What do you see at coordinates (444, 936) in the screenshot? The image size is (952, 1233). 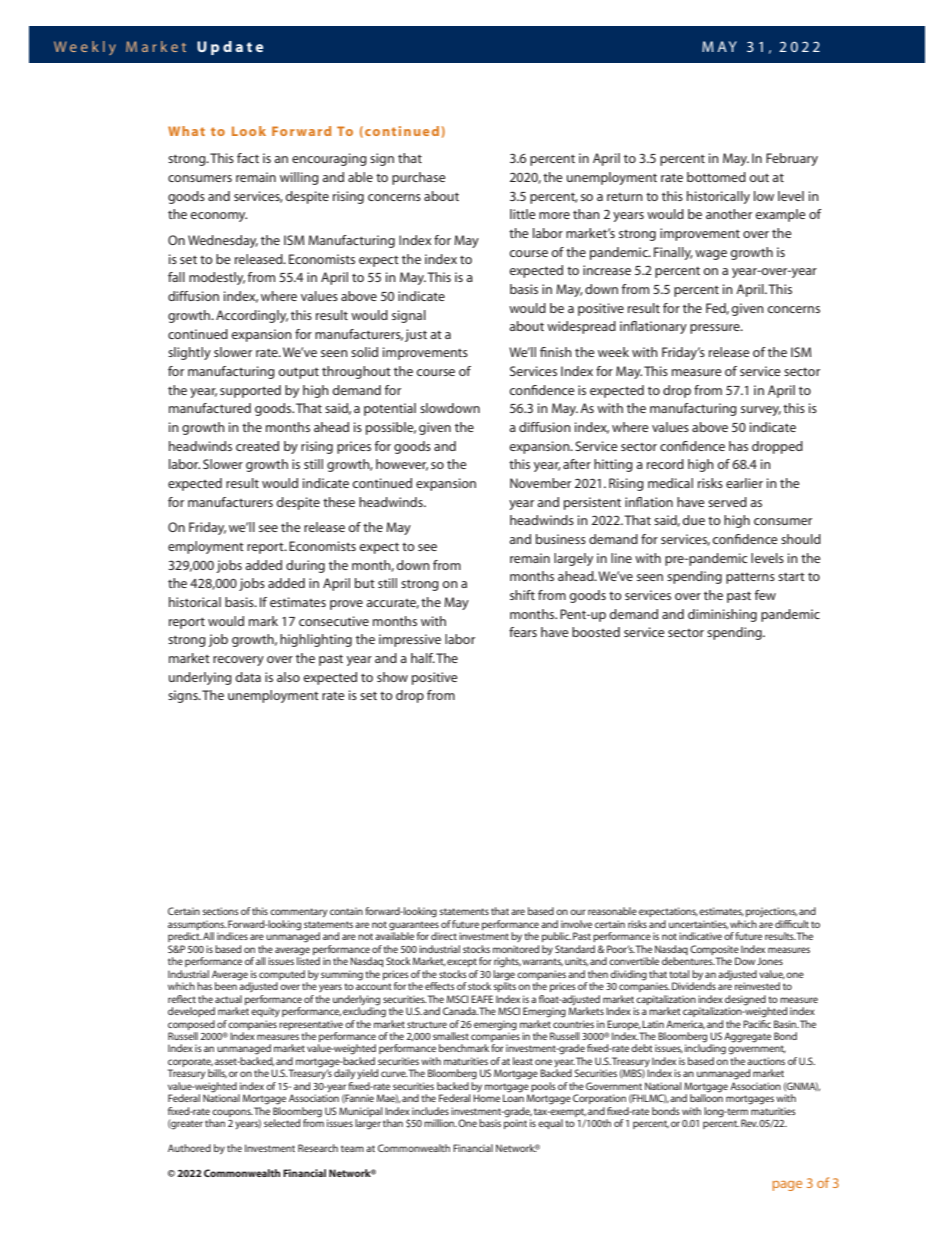 I see `direct` at bounding box center [444, 936].
